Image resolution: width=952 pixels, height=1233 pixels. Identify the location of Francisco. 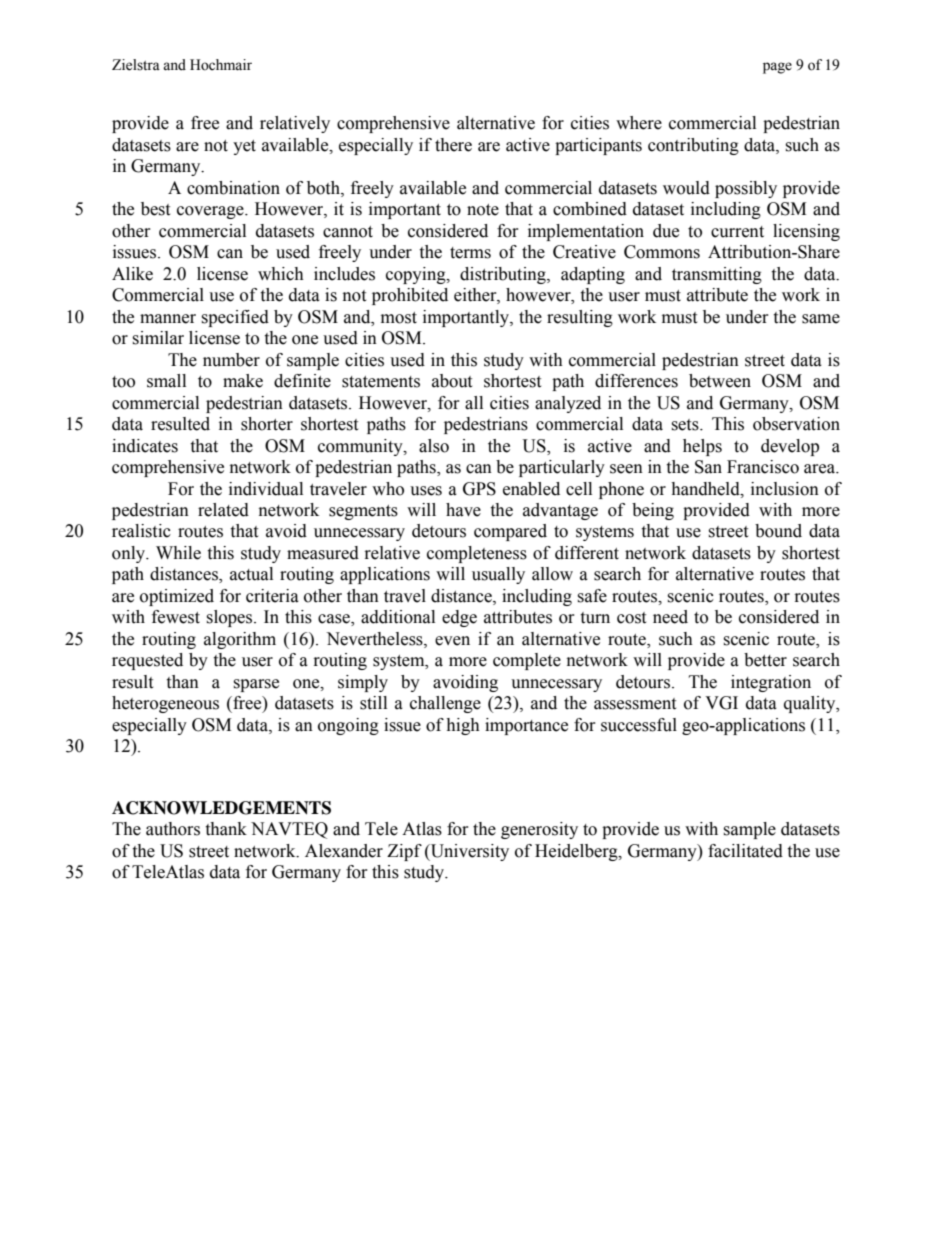
(763, 467).
